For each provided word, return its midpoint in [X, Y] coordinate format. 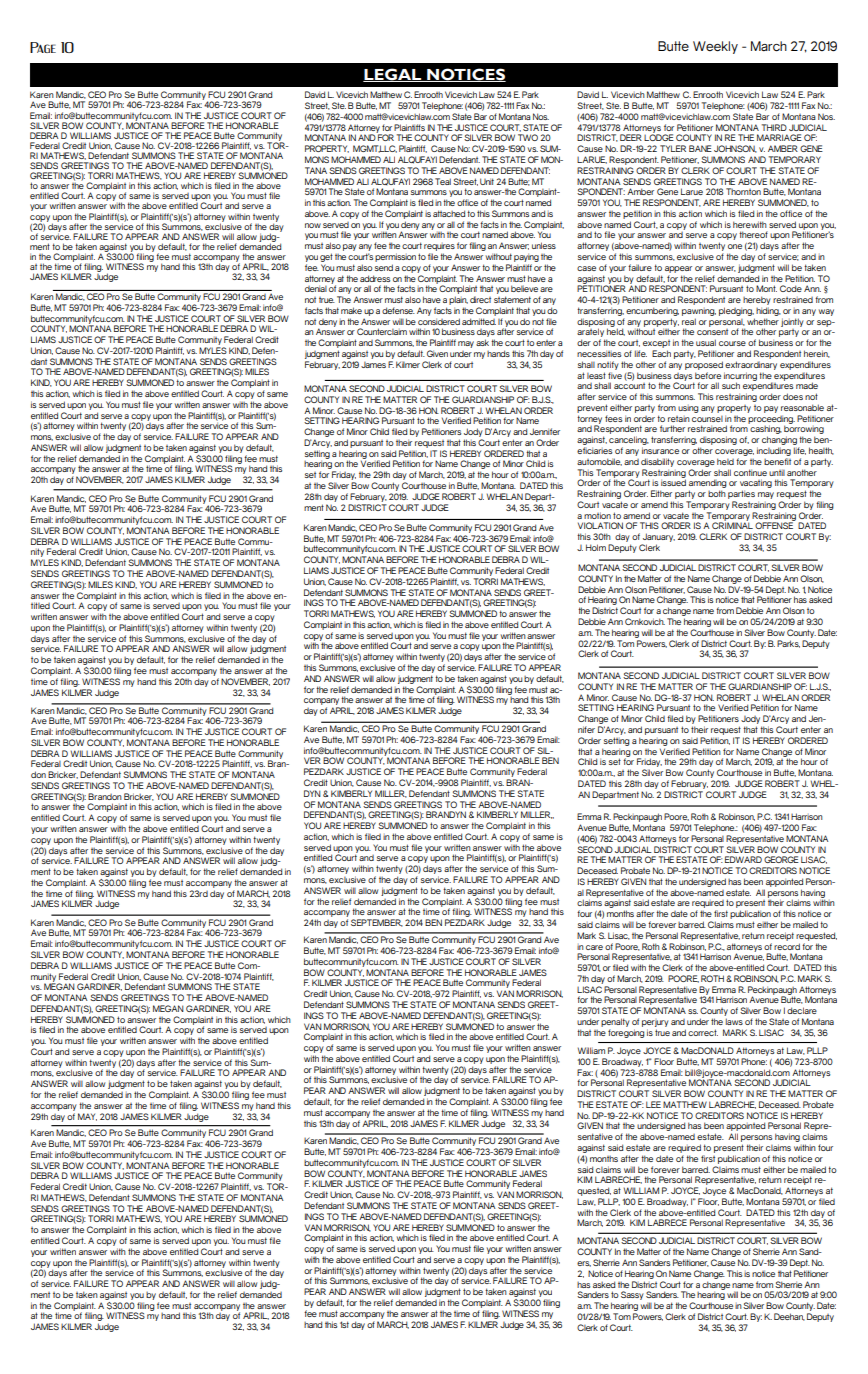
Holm [596, 547]
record [787, 946]
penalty [615, 1022]
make [351, 310]
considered [439, 321]
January [658, 539]
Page [43, 47]
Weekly [715, 47]
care [594, 947]
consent [712, 332]
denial [316, 288]
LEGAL [393, 75]
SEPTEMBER [377, 923]
